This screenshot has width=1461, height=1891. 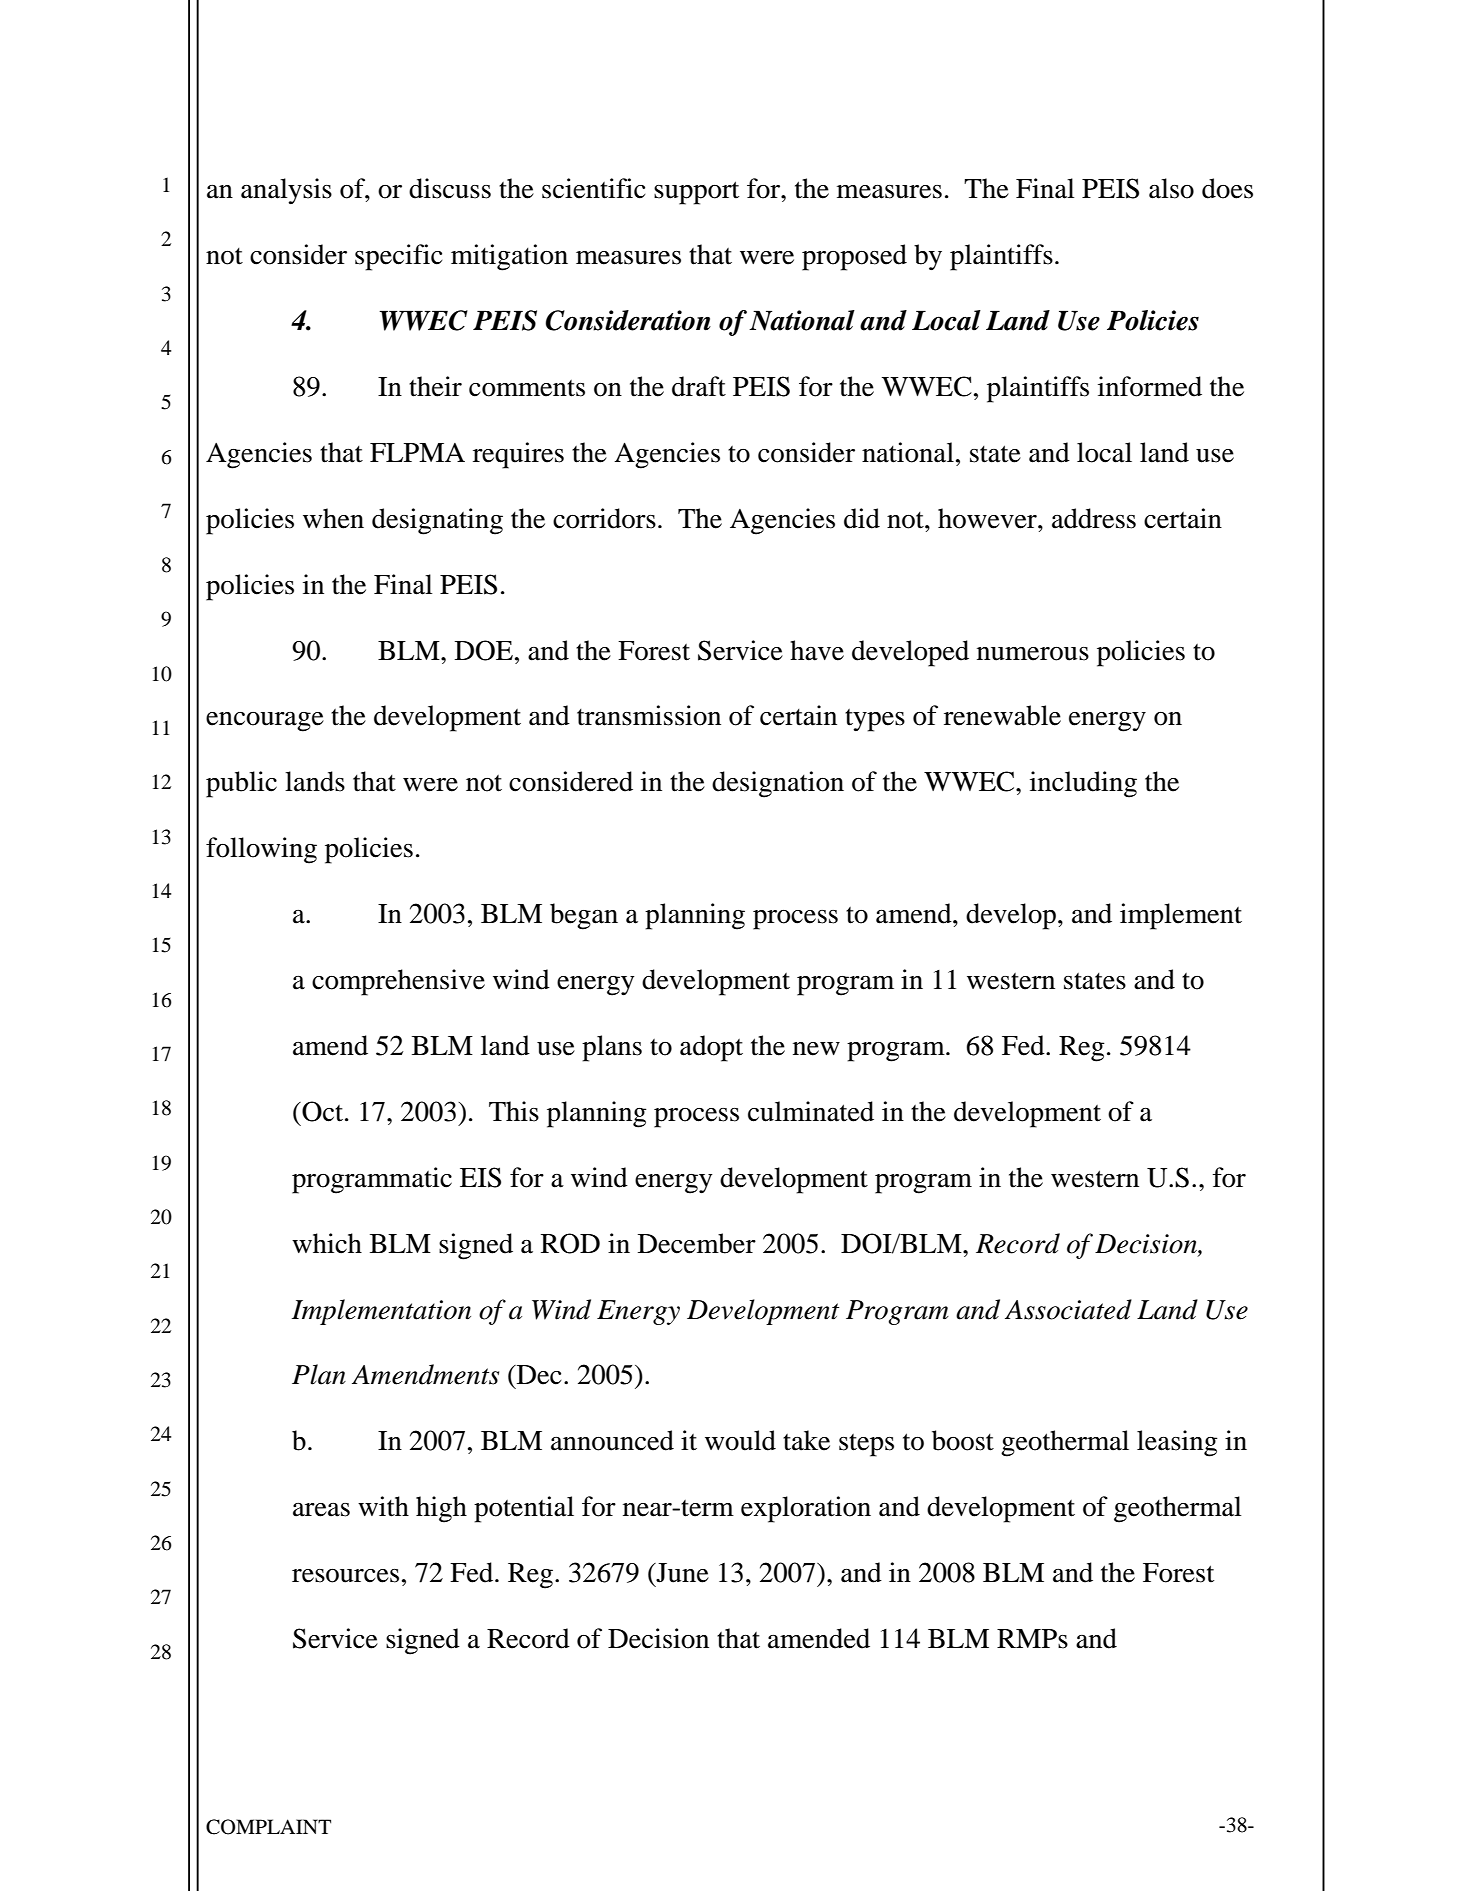 I want to click on support, so click(x=696, y=193).
